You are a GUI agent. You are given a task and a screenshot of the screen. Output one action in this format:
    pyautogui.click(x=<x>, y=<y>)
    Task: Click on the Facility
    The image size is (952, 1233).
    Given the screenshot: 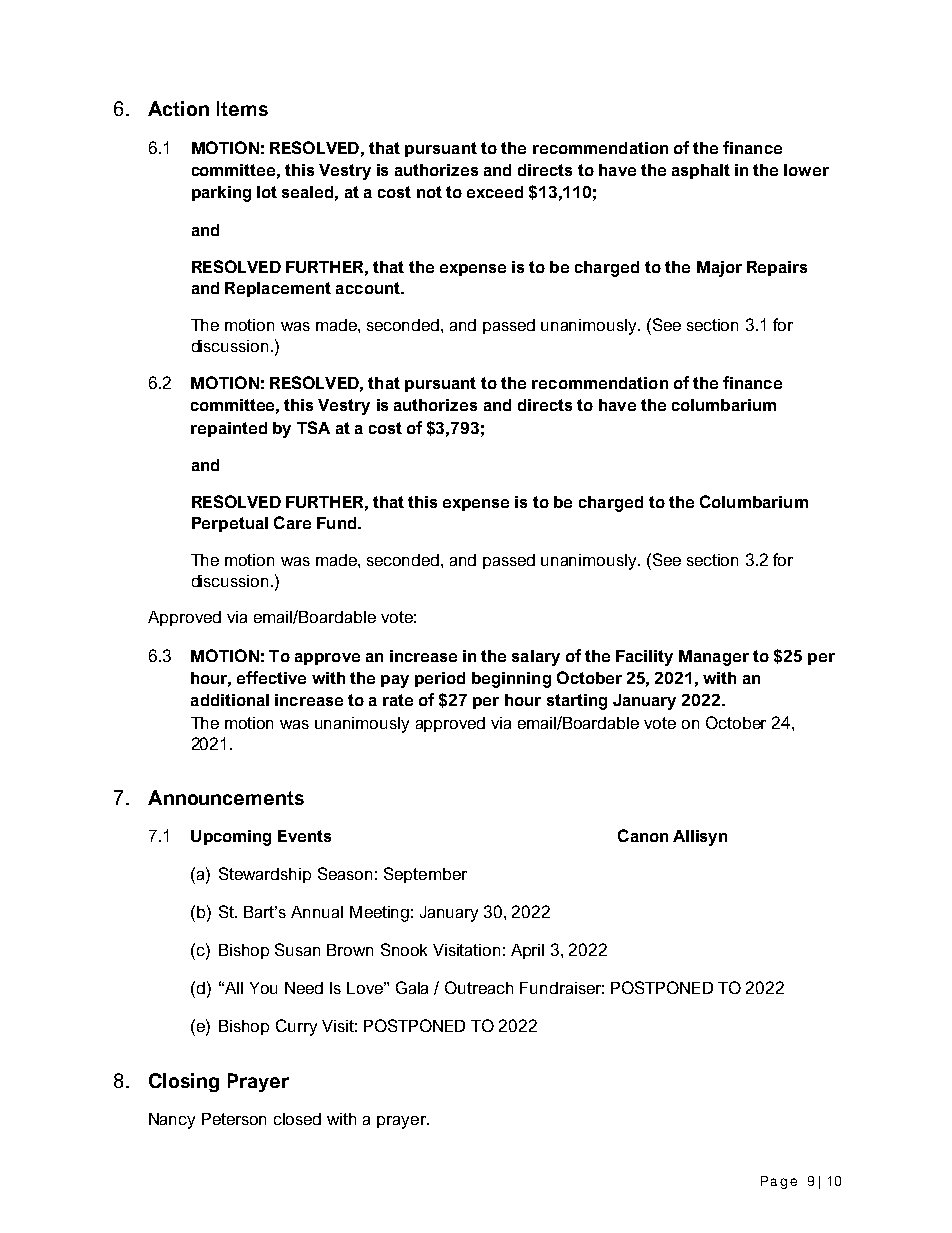 What is the action you would take?
    pyautogui.click(x=644, y=658)
